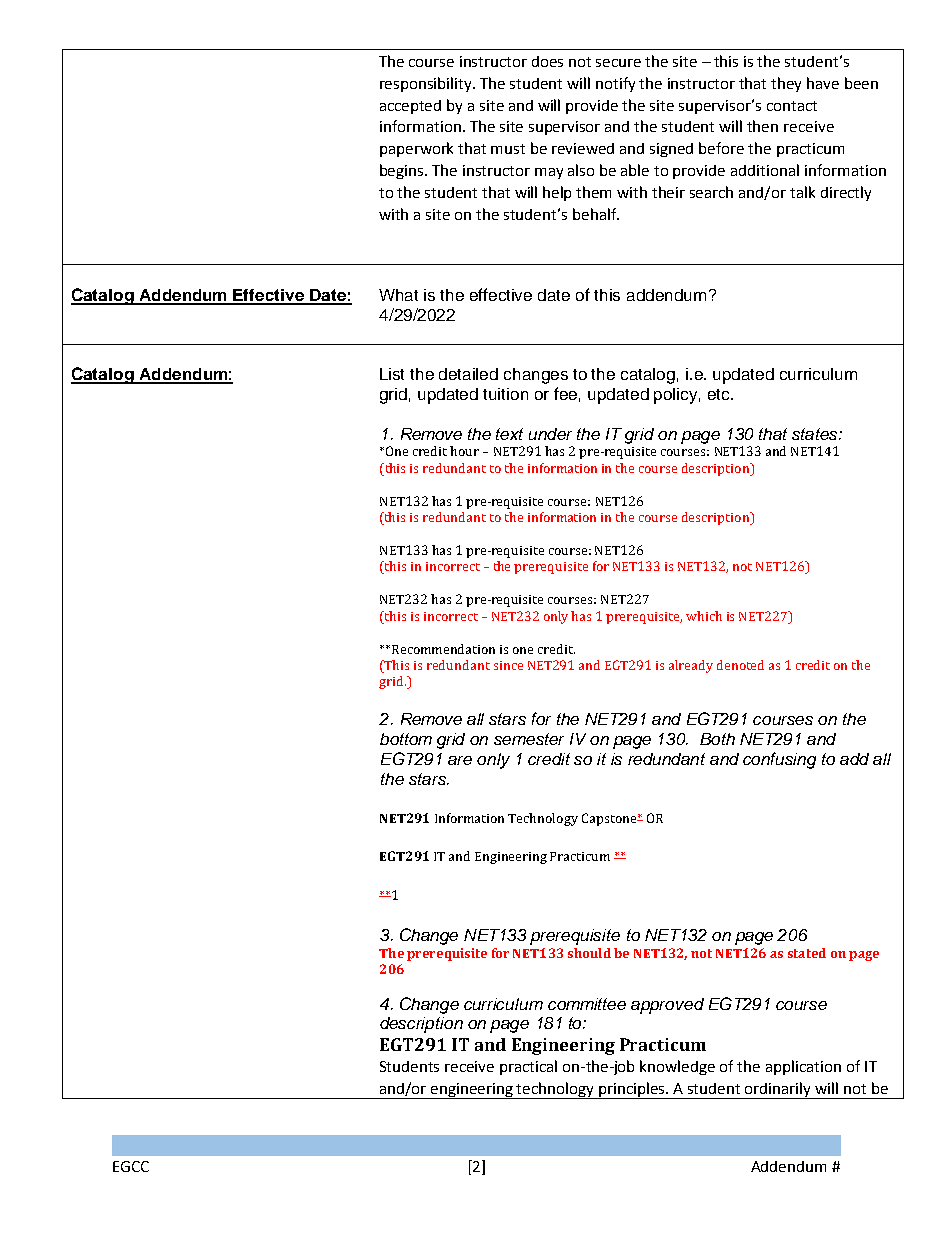  I want to click on are, so click(460, 760).
